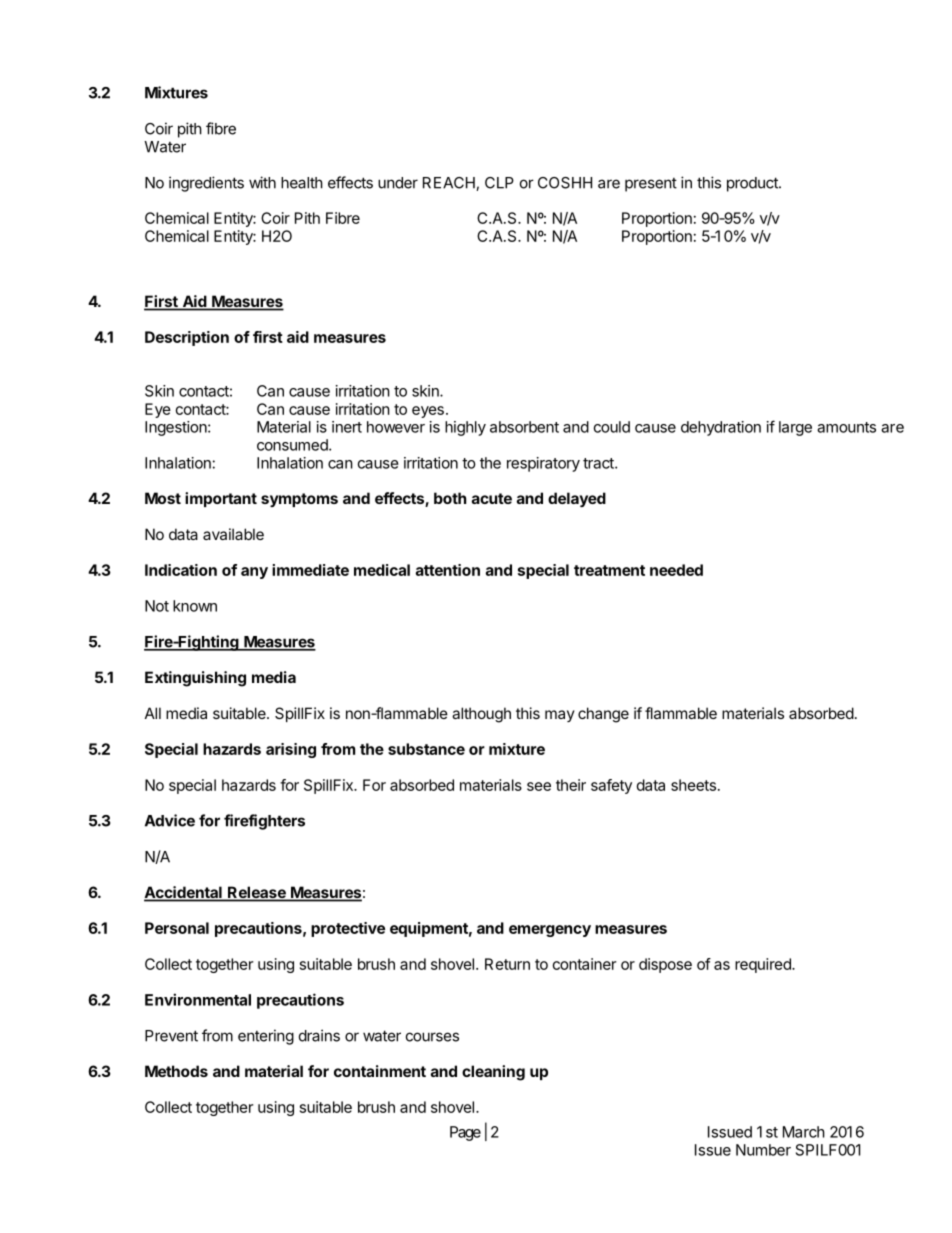  I want to click on sheets, so click(693, 785).
